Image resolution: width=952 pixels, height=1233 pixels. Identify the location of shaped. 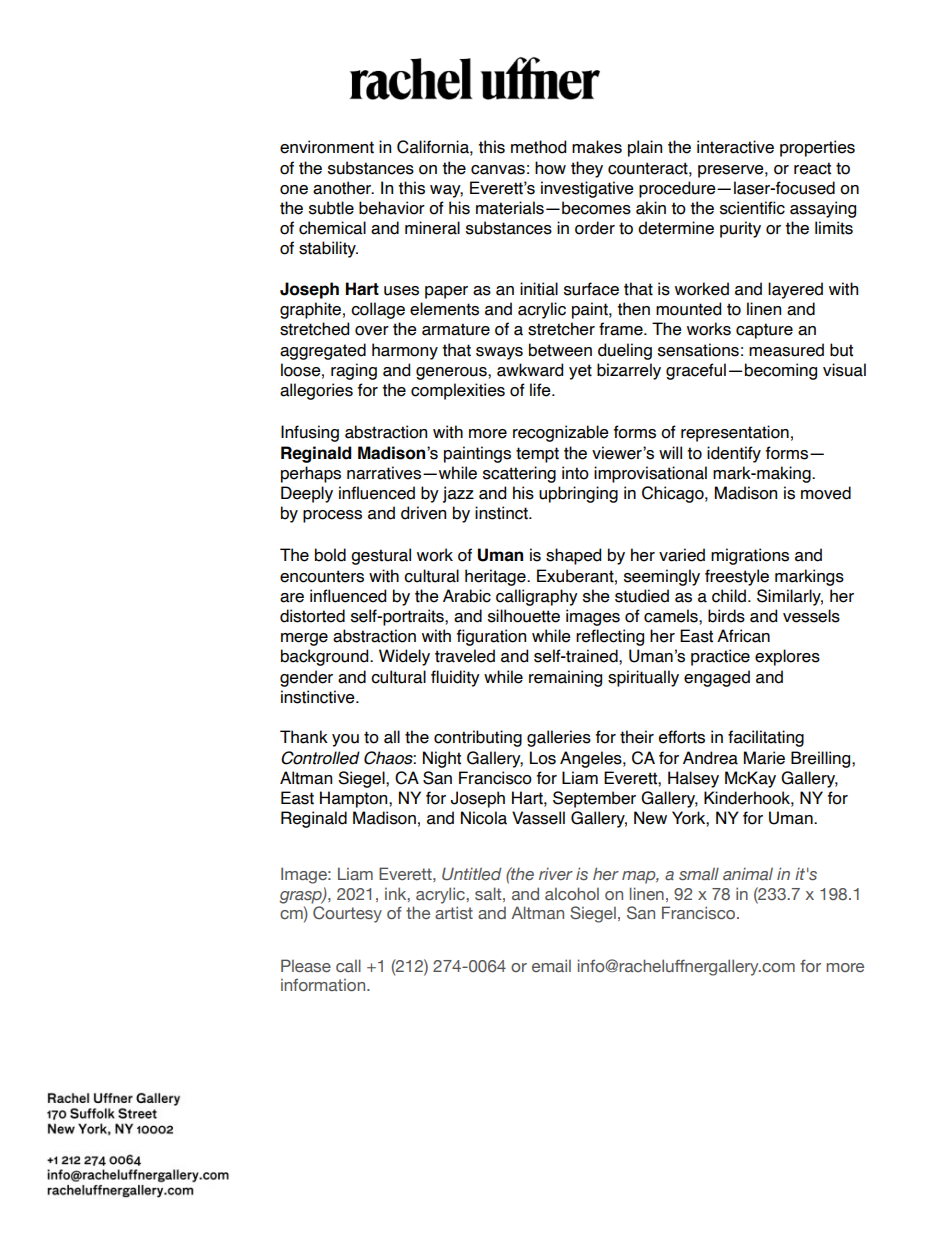
(573, 556).
